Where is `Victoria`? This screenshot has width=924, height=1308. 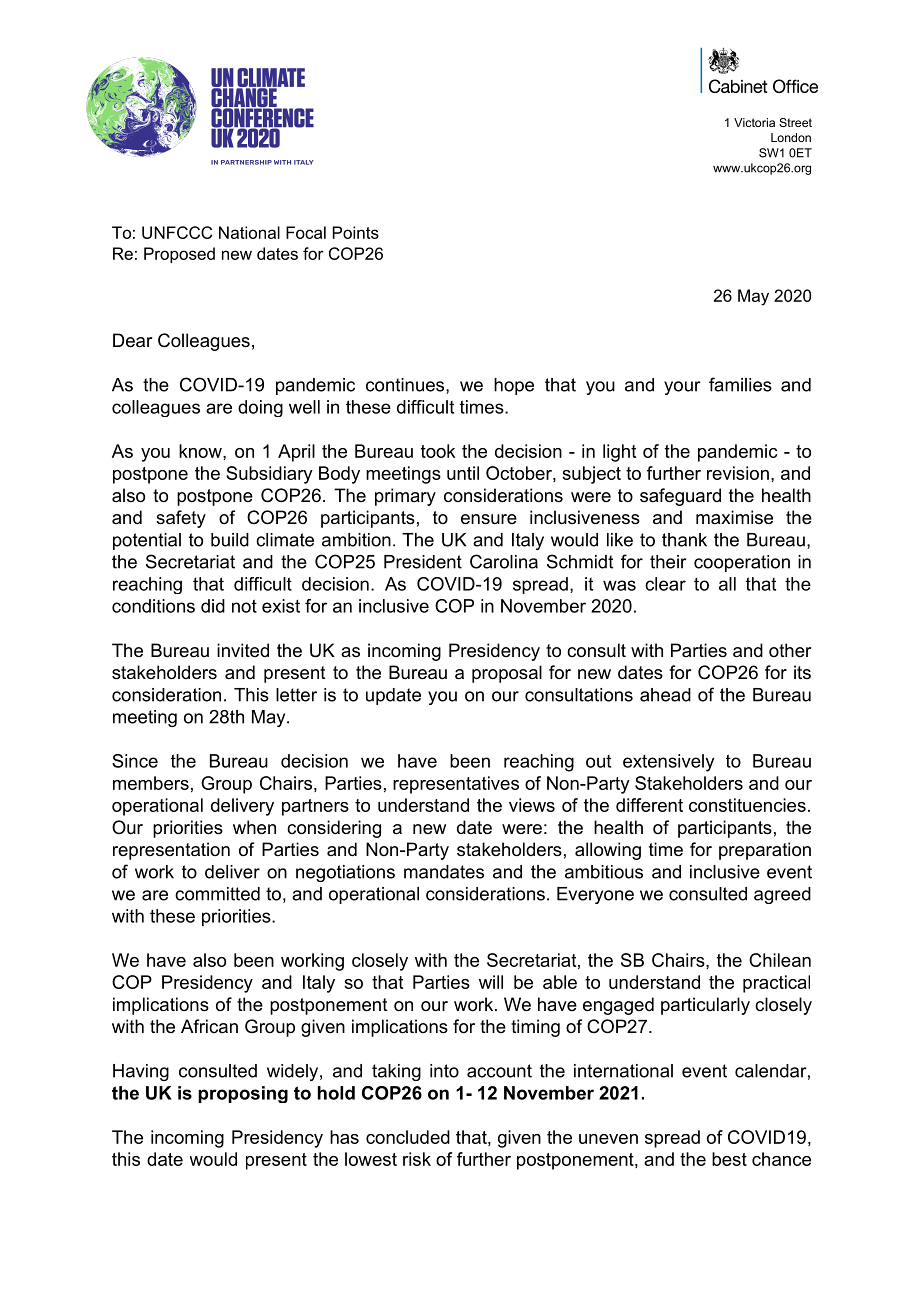 Victoria is located at coordinates (754, 122).
